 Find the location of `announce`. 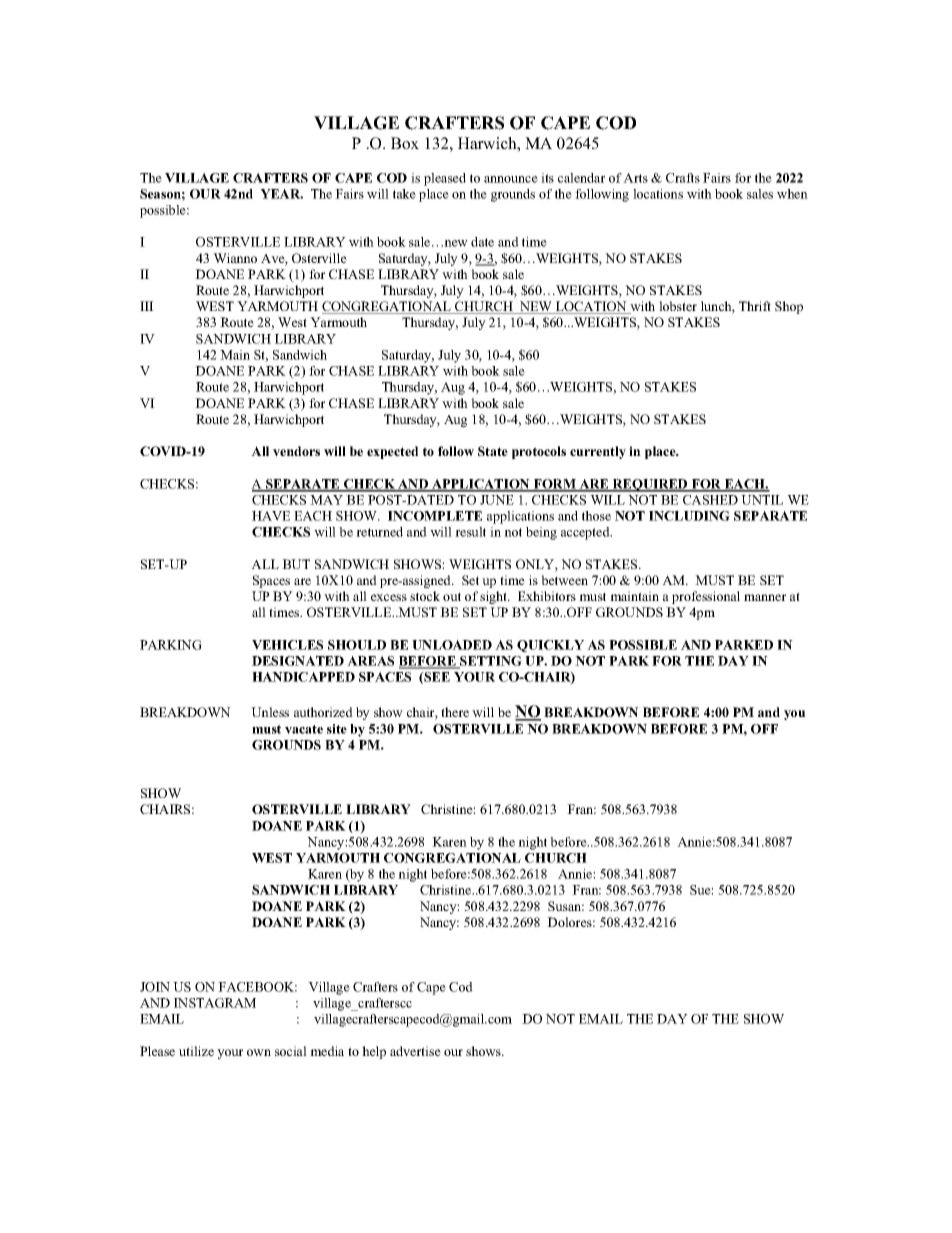

announce is located at coordinates (511, 179).
